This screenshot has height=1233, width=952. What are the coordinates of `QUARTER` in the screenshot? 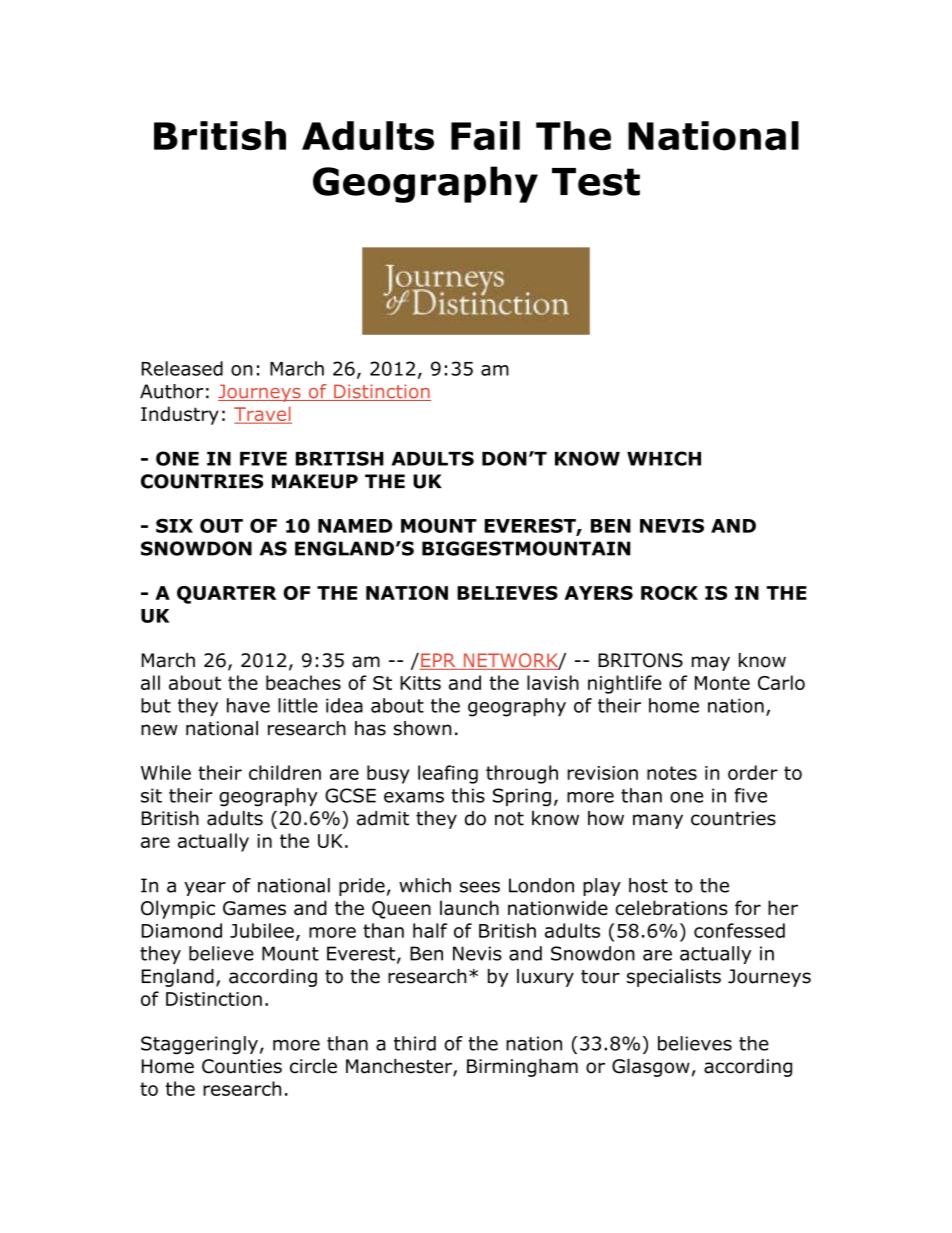 It's located at (227, 595).
